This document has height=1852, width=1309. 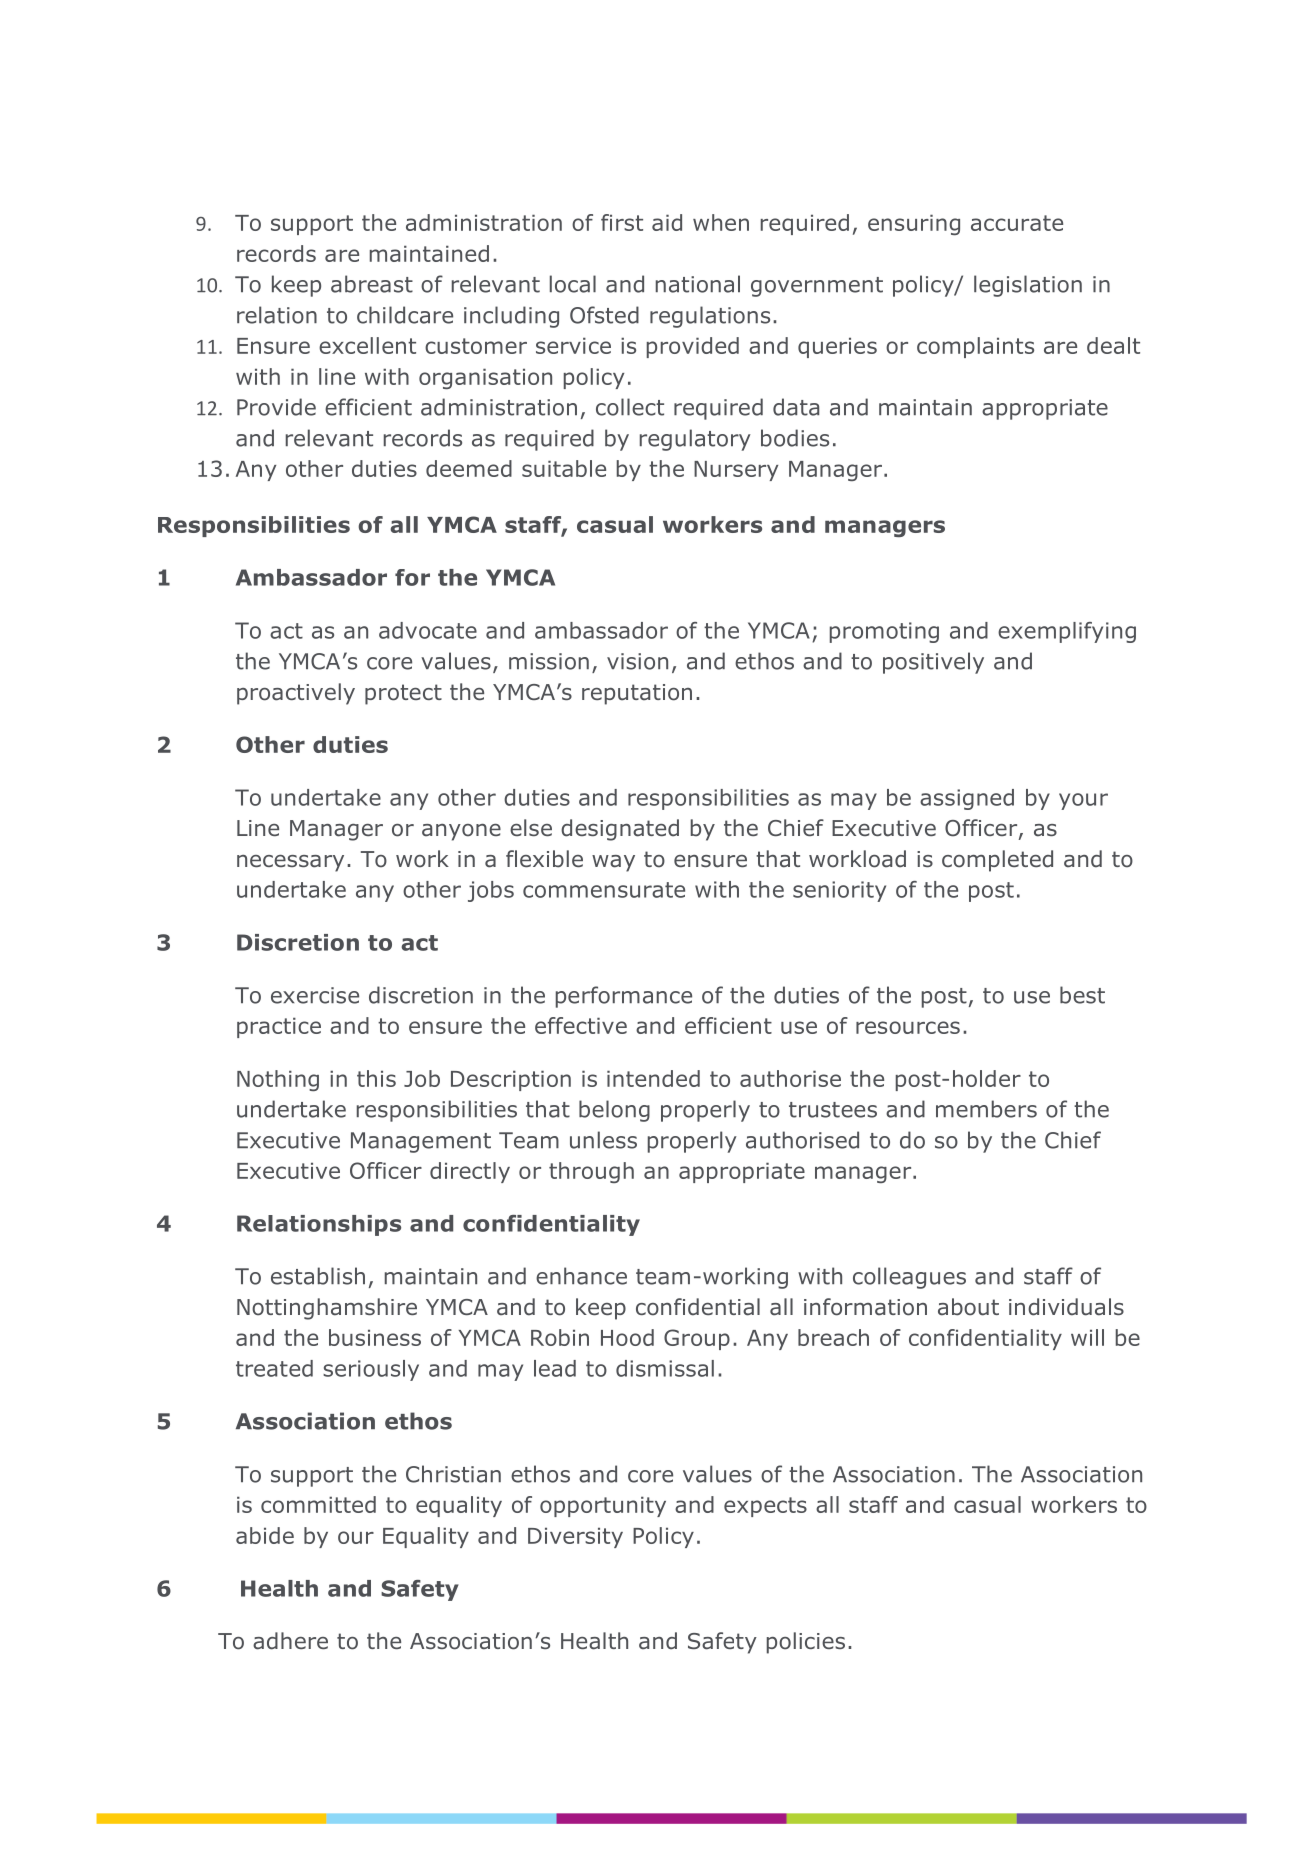 What do you see at coordinates (1067, 632) in the document?
I see `exemplifying` at bounding box center [1067, 632].
